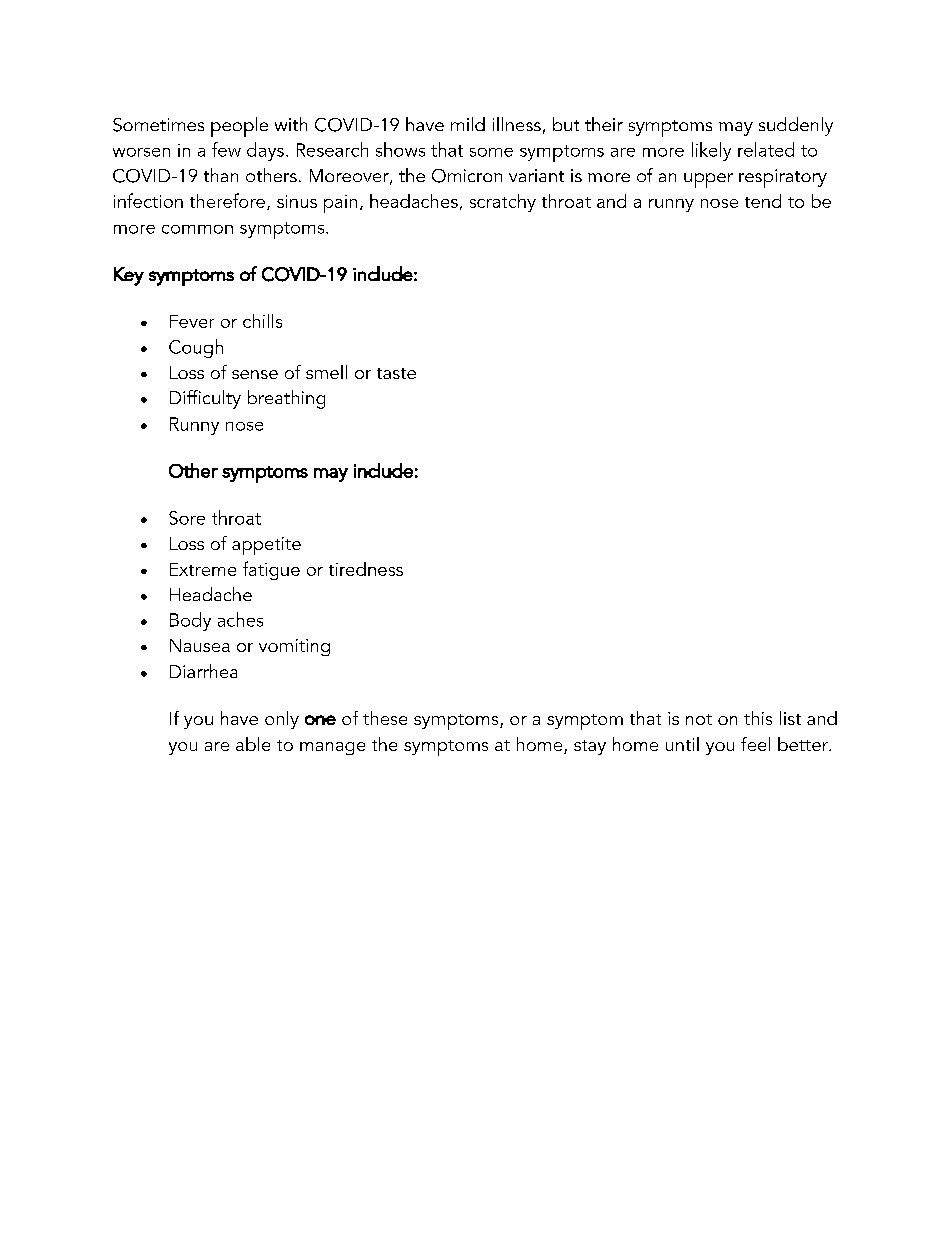 This screenshot has width=952, height=1233. I want to click on this, so click(758, 718).
